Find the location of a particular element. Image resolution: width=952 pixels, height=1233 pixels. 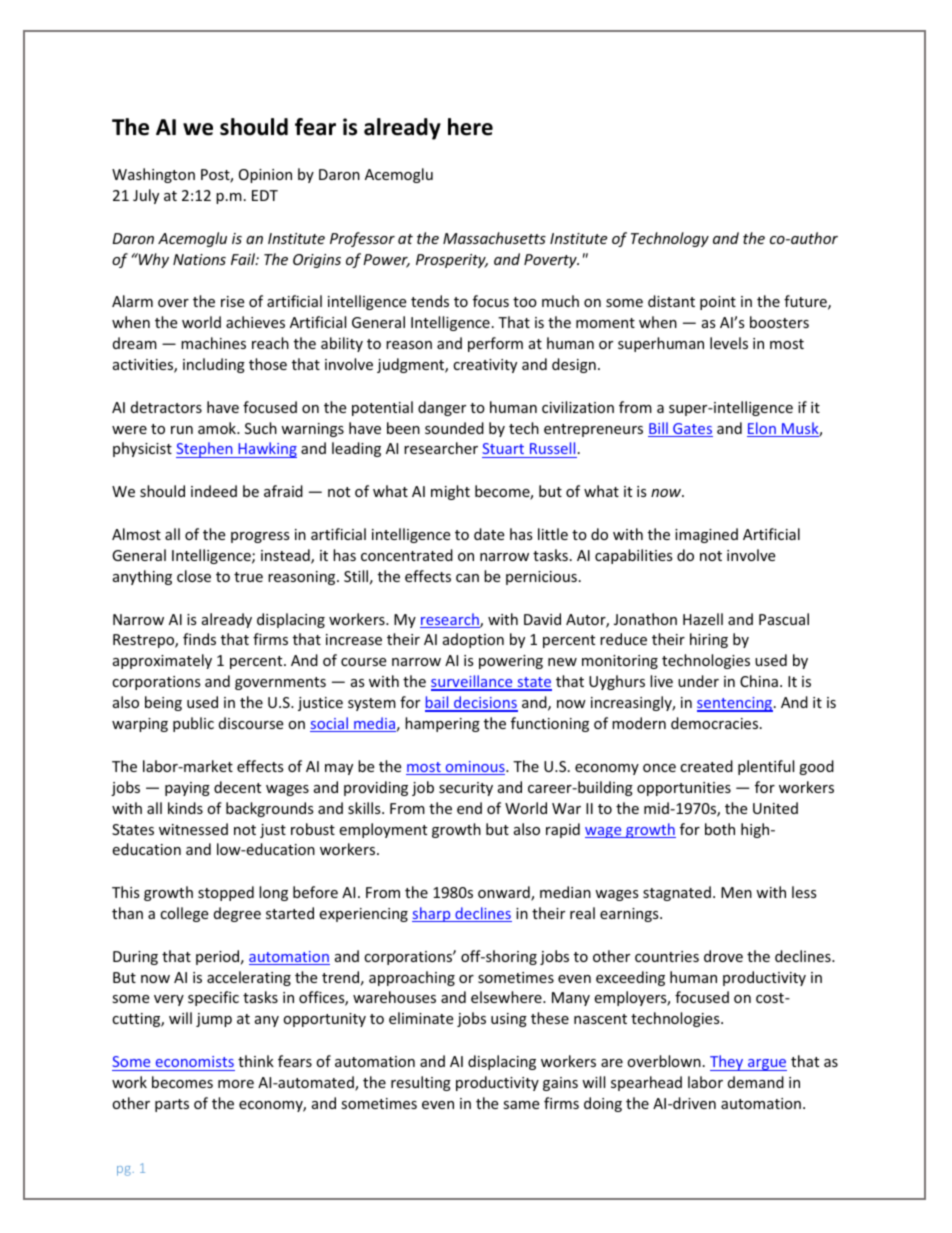

EDT is located at coordinates (265, 195).
